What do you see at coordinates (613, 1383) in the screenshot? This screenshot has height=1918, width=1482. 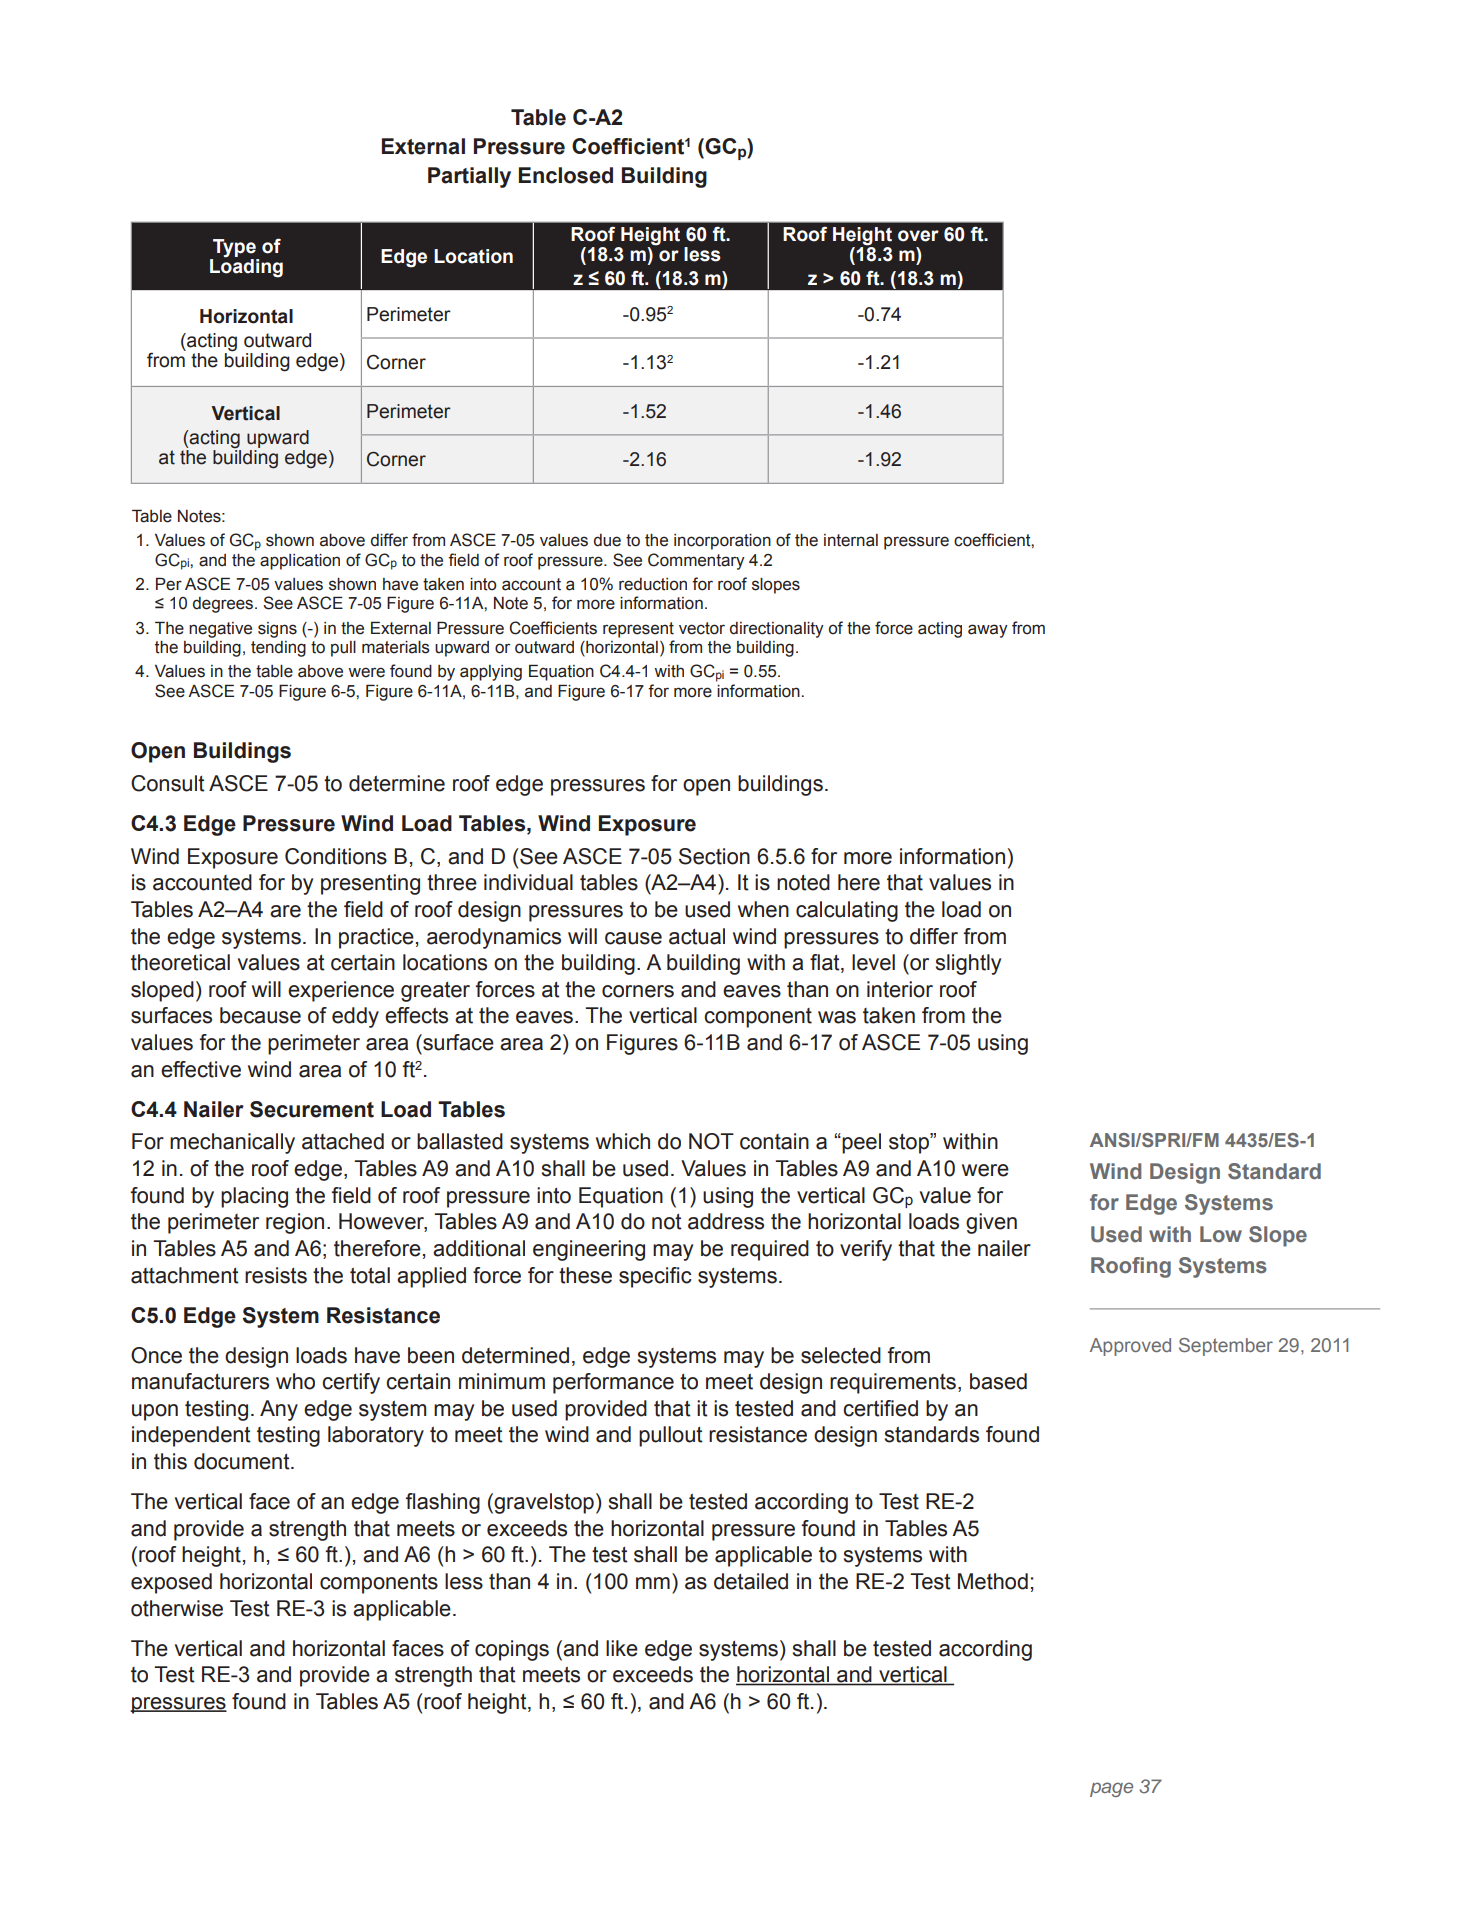 I see `performance` at bounding box center [613, 1383].
